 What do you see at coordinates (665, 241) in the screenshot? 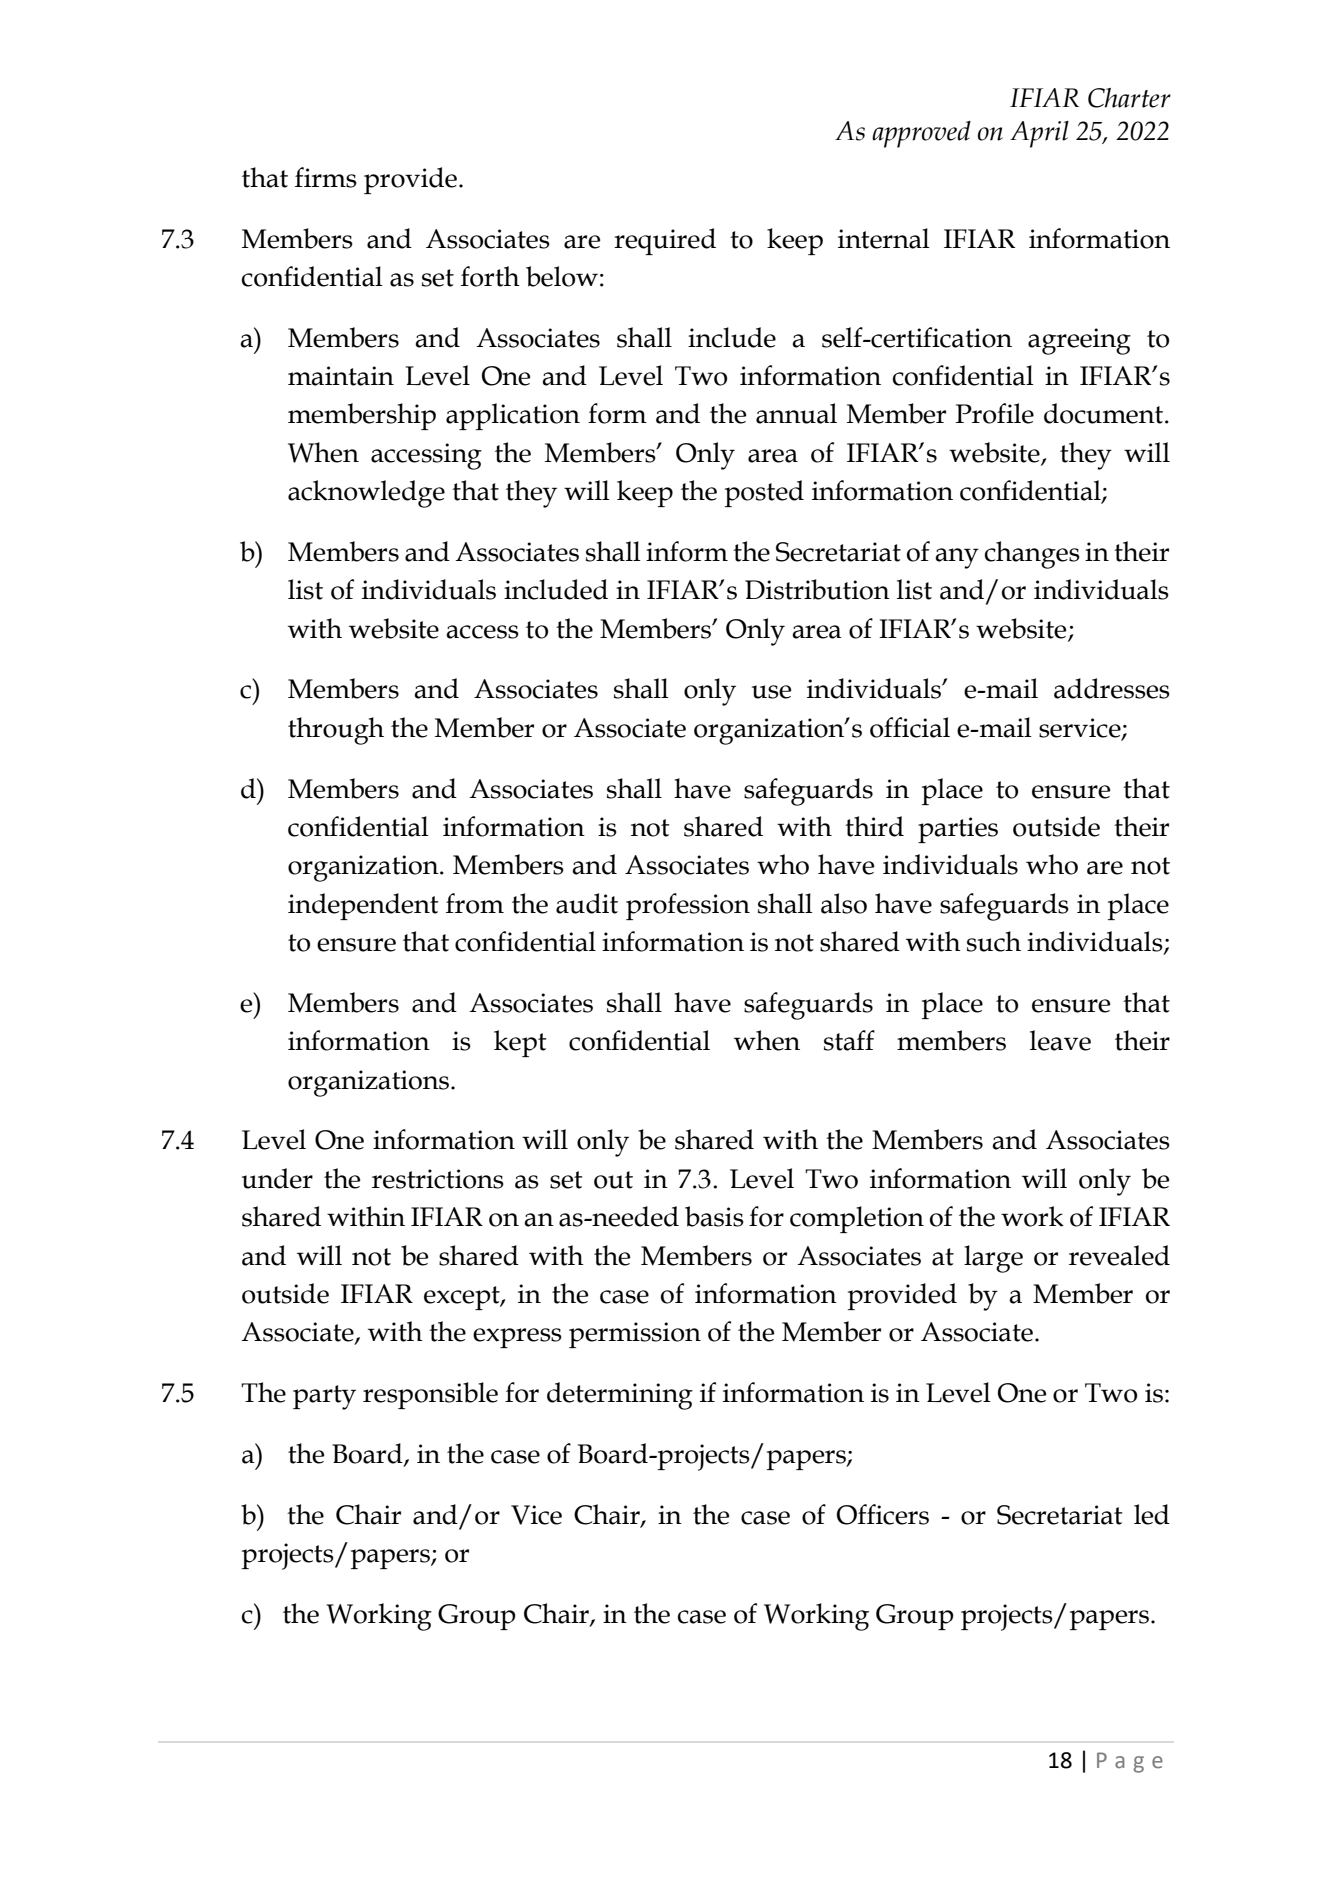
I see `required` at bounding box center [665, 241].
